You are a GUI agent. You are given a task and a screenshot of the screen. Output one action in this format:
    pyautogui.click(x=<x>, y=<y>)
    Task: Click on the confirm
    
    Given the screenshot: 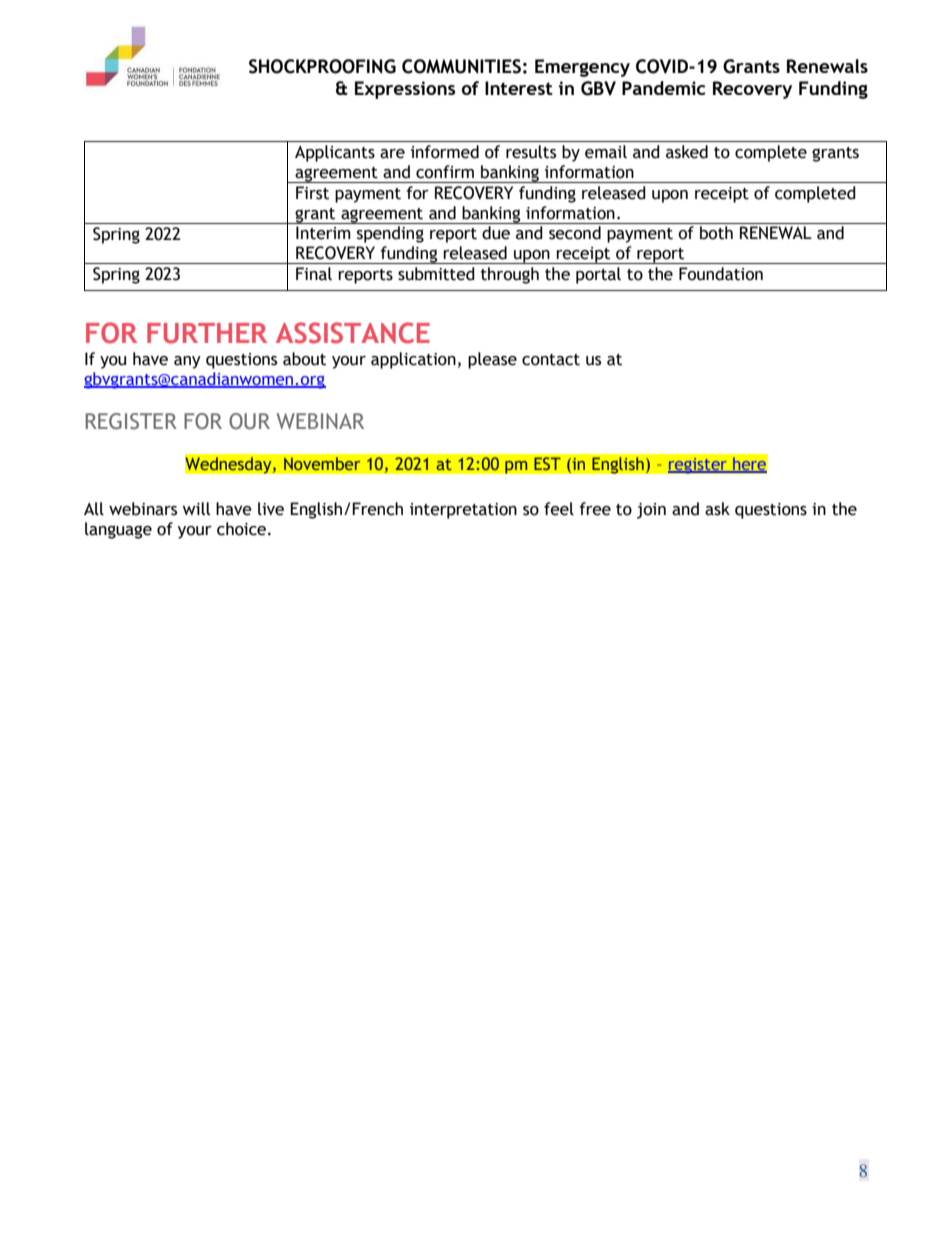 What is the action you would take?
    pyautogui.click(x=445, y=172)
